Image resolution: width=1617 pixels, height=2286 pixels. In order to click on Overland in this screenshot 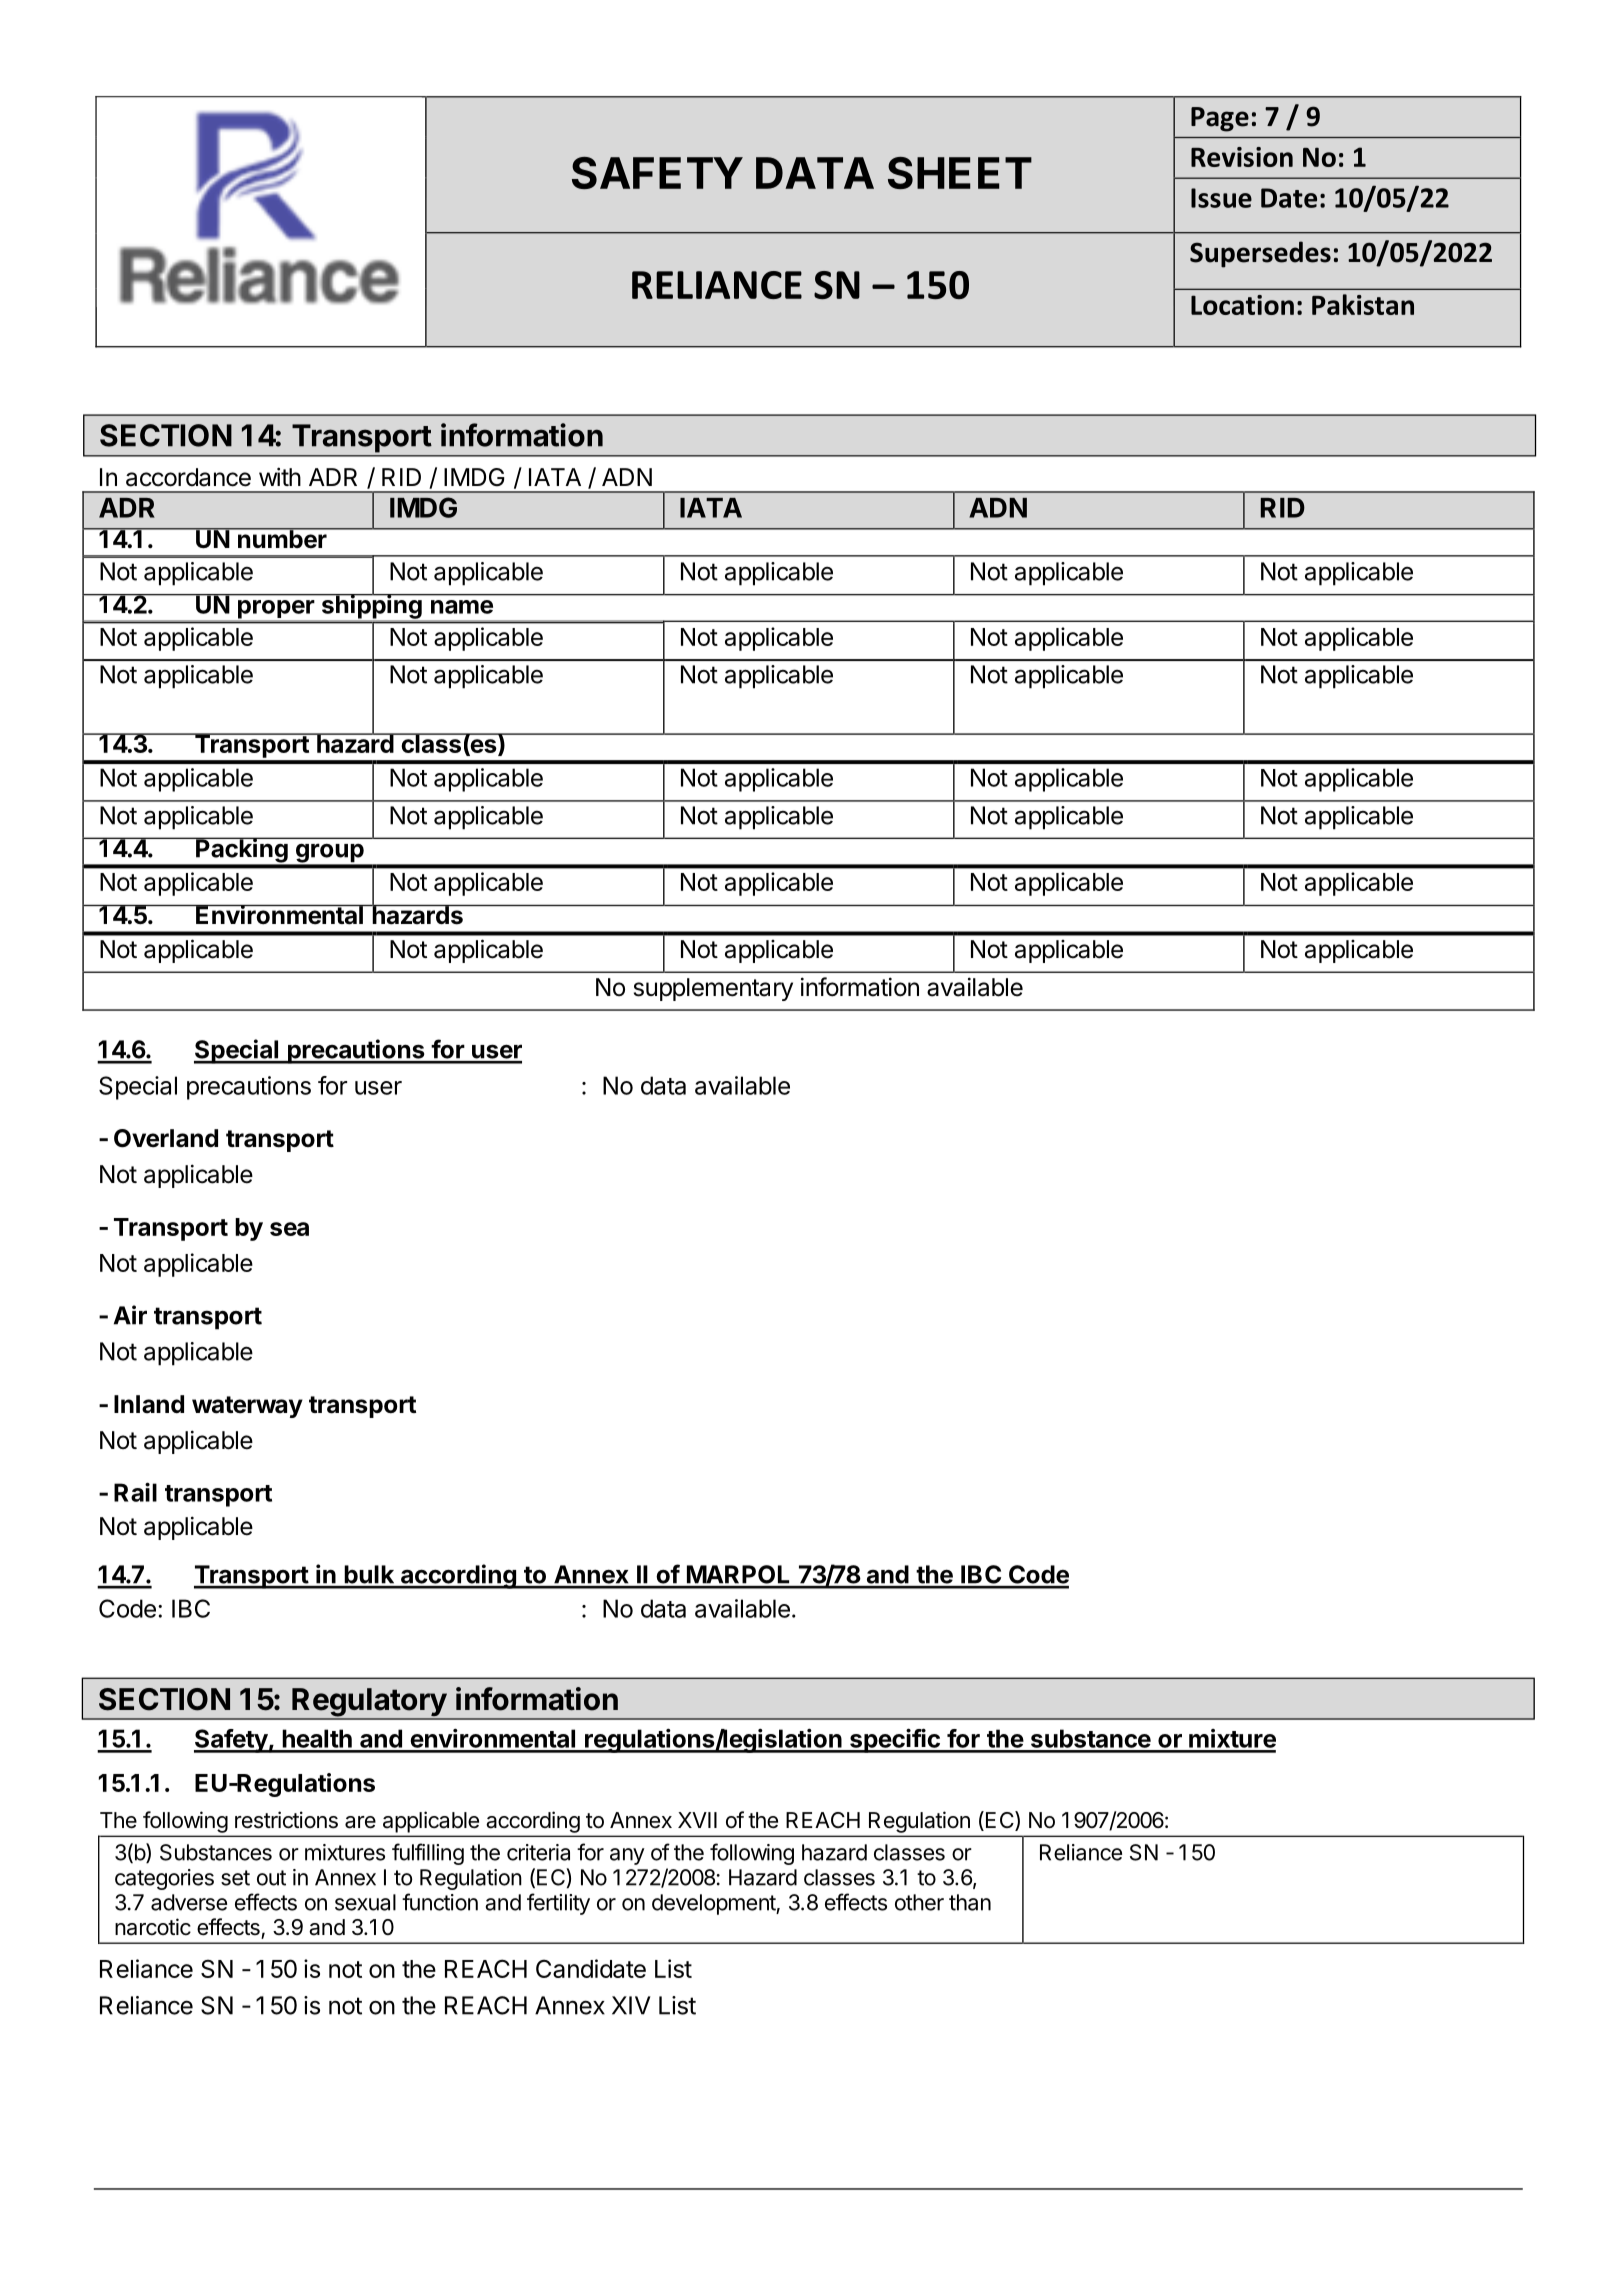, I will do `click(166, 1138)`.
